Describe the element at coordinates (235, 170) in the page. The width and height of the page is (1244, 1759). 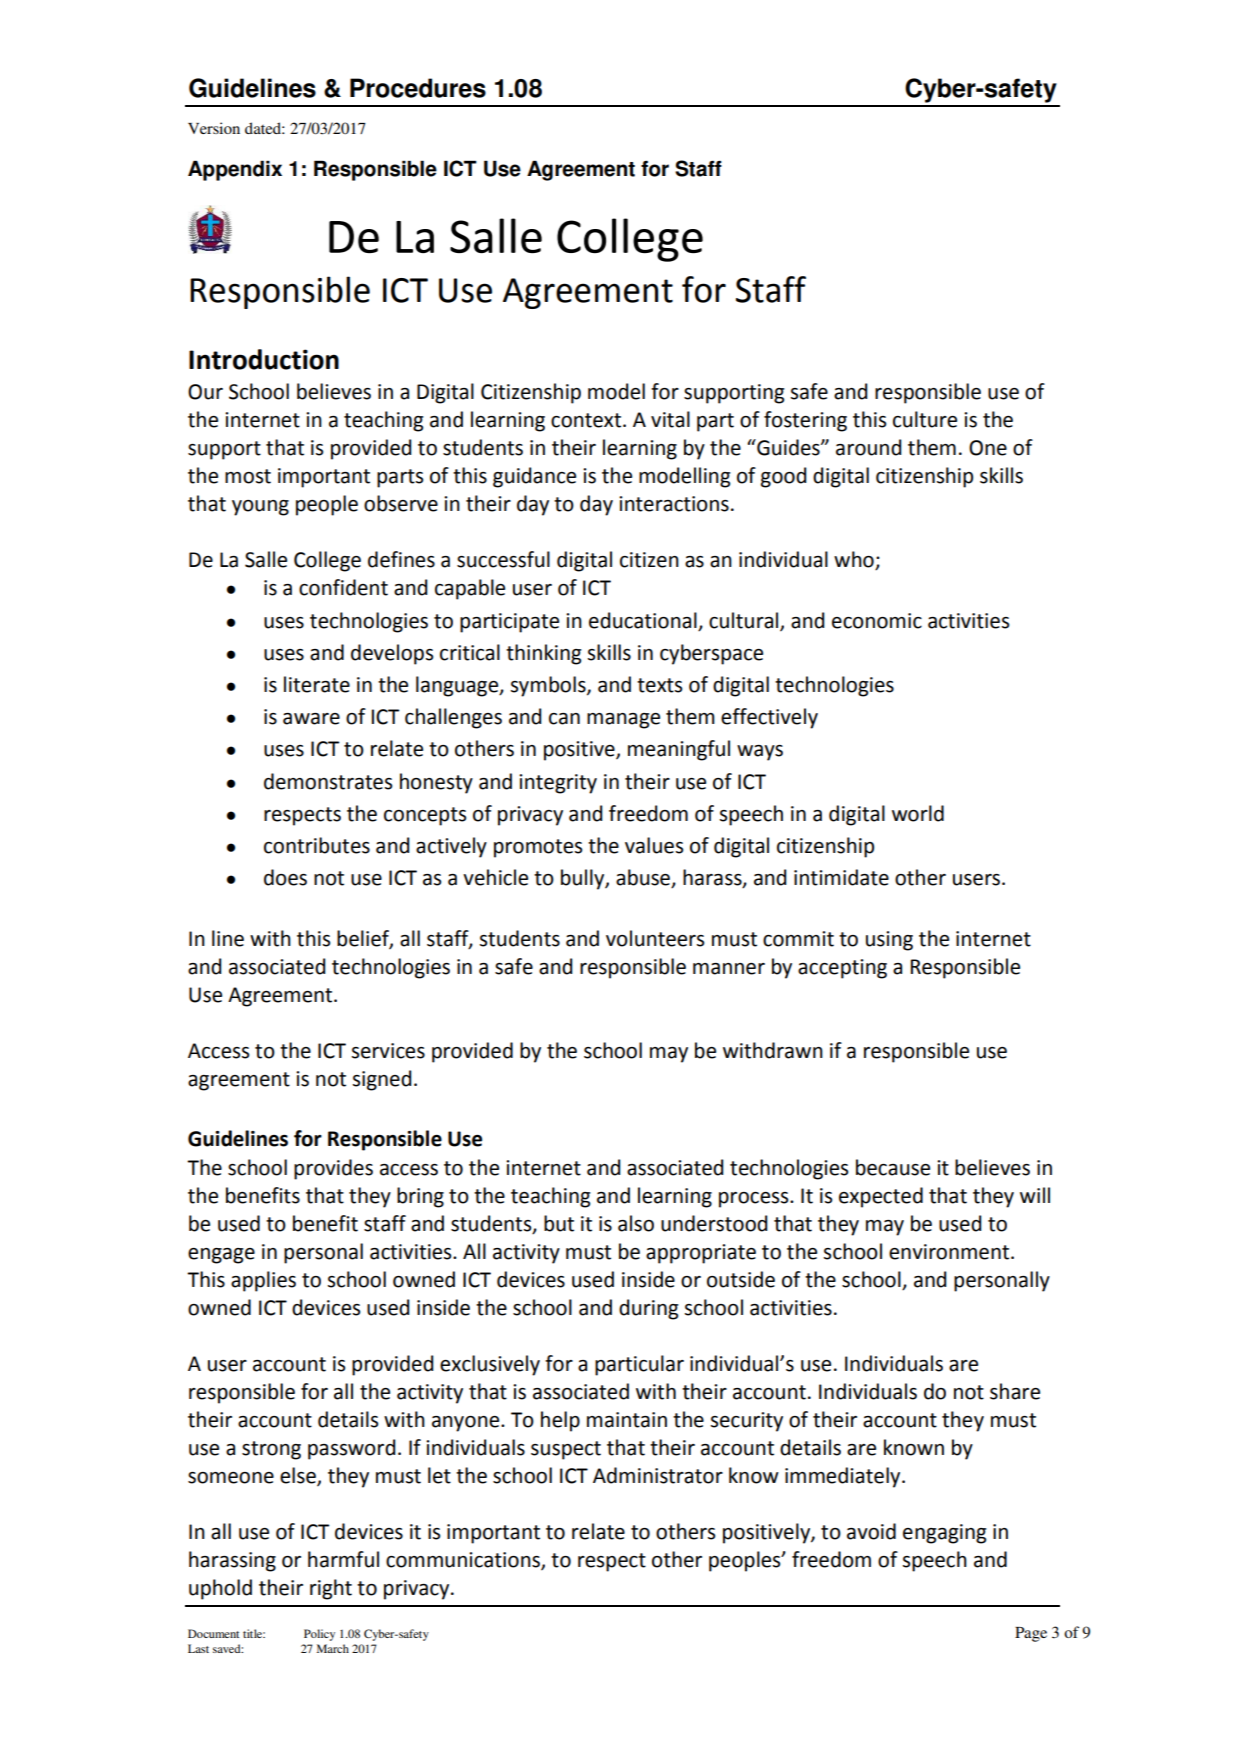
I see `Appendix` at that location.
